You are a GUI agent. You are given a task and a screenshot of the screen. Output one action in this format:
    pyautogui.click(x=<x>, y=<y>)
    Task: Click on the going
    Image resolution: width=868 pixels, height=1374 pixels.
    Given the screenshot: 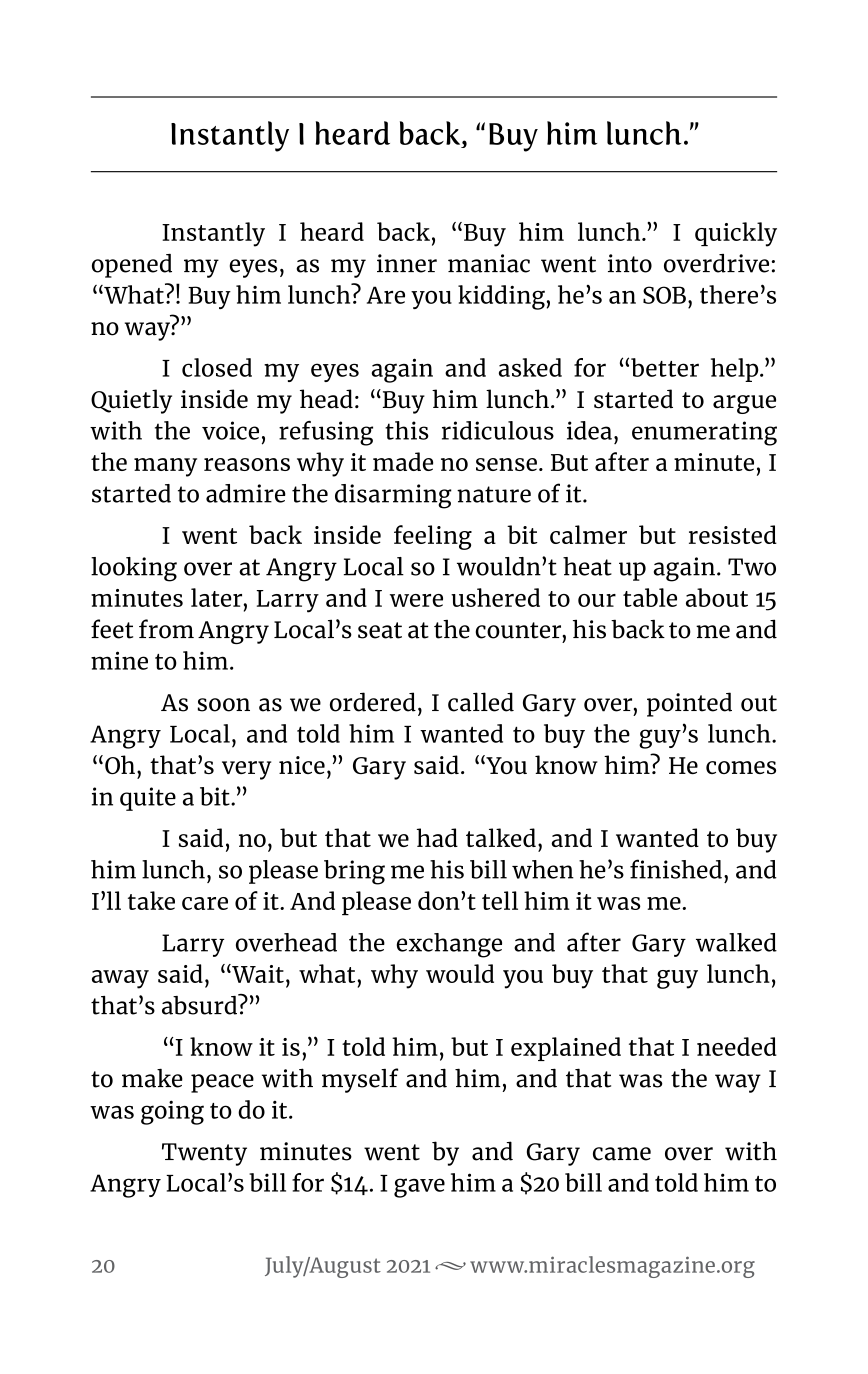 What is the action you would take?
    pyautogui.click(x=172, y=1112)
